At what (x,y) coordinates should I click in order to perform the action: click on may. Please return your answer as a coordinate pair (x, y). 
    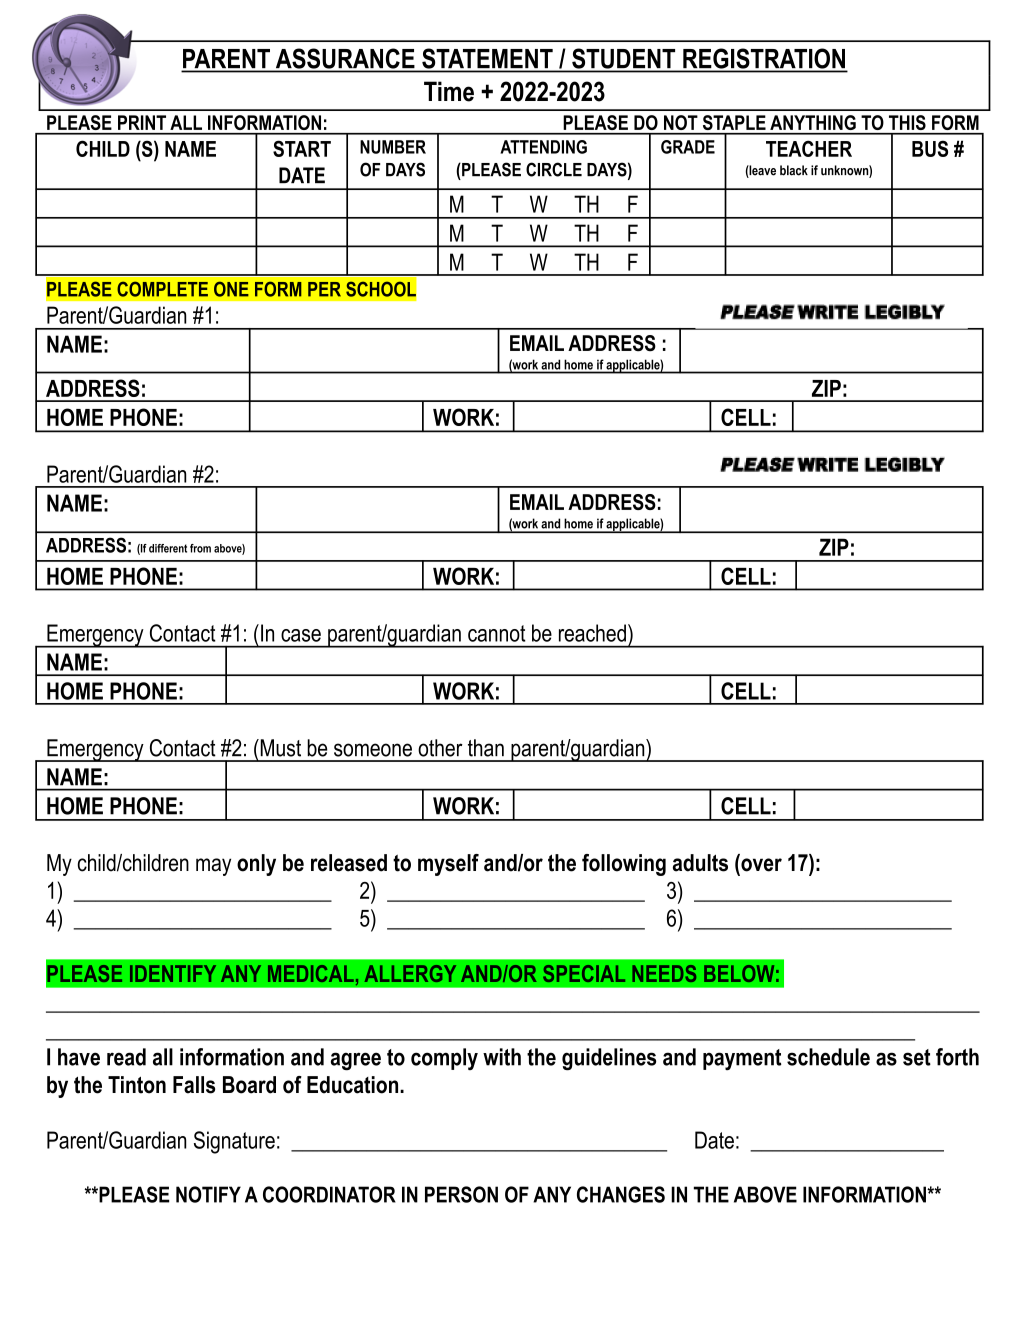
    Looking at the image, I should click on (213, 867).
